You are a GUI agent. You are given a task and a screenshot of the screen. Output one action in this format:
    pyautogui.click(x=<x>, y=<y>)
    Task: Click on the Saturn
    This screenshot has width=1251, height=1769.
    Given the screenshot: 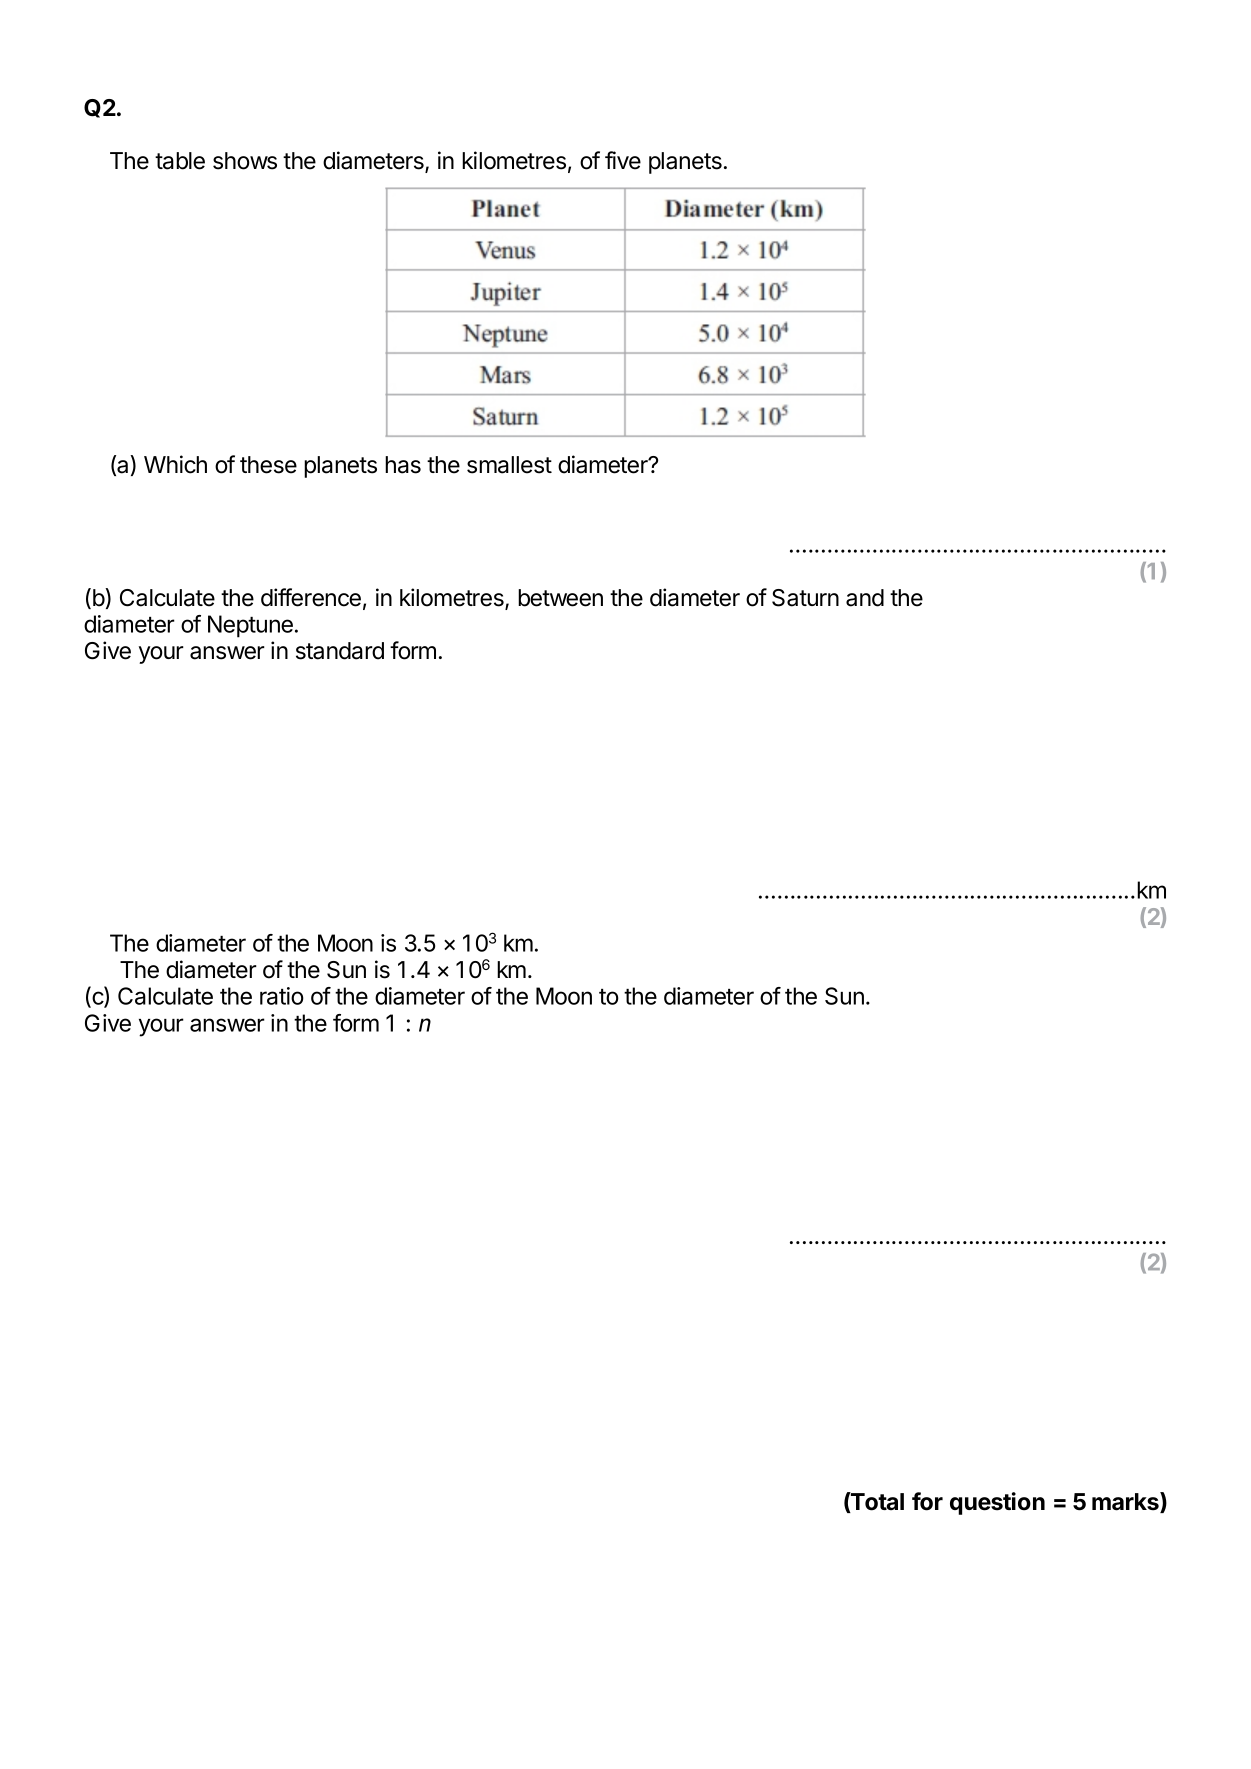 What is the action you would take?
    pyautogui.click(x=805, y=598)
